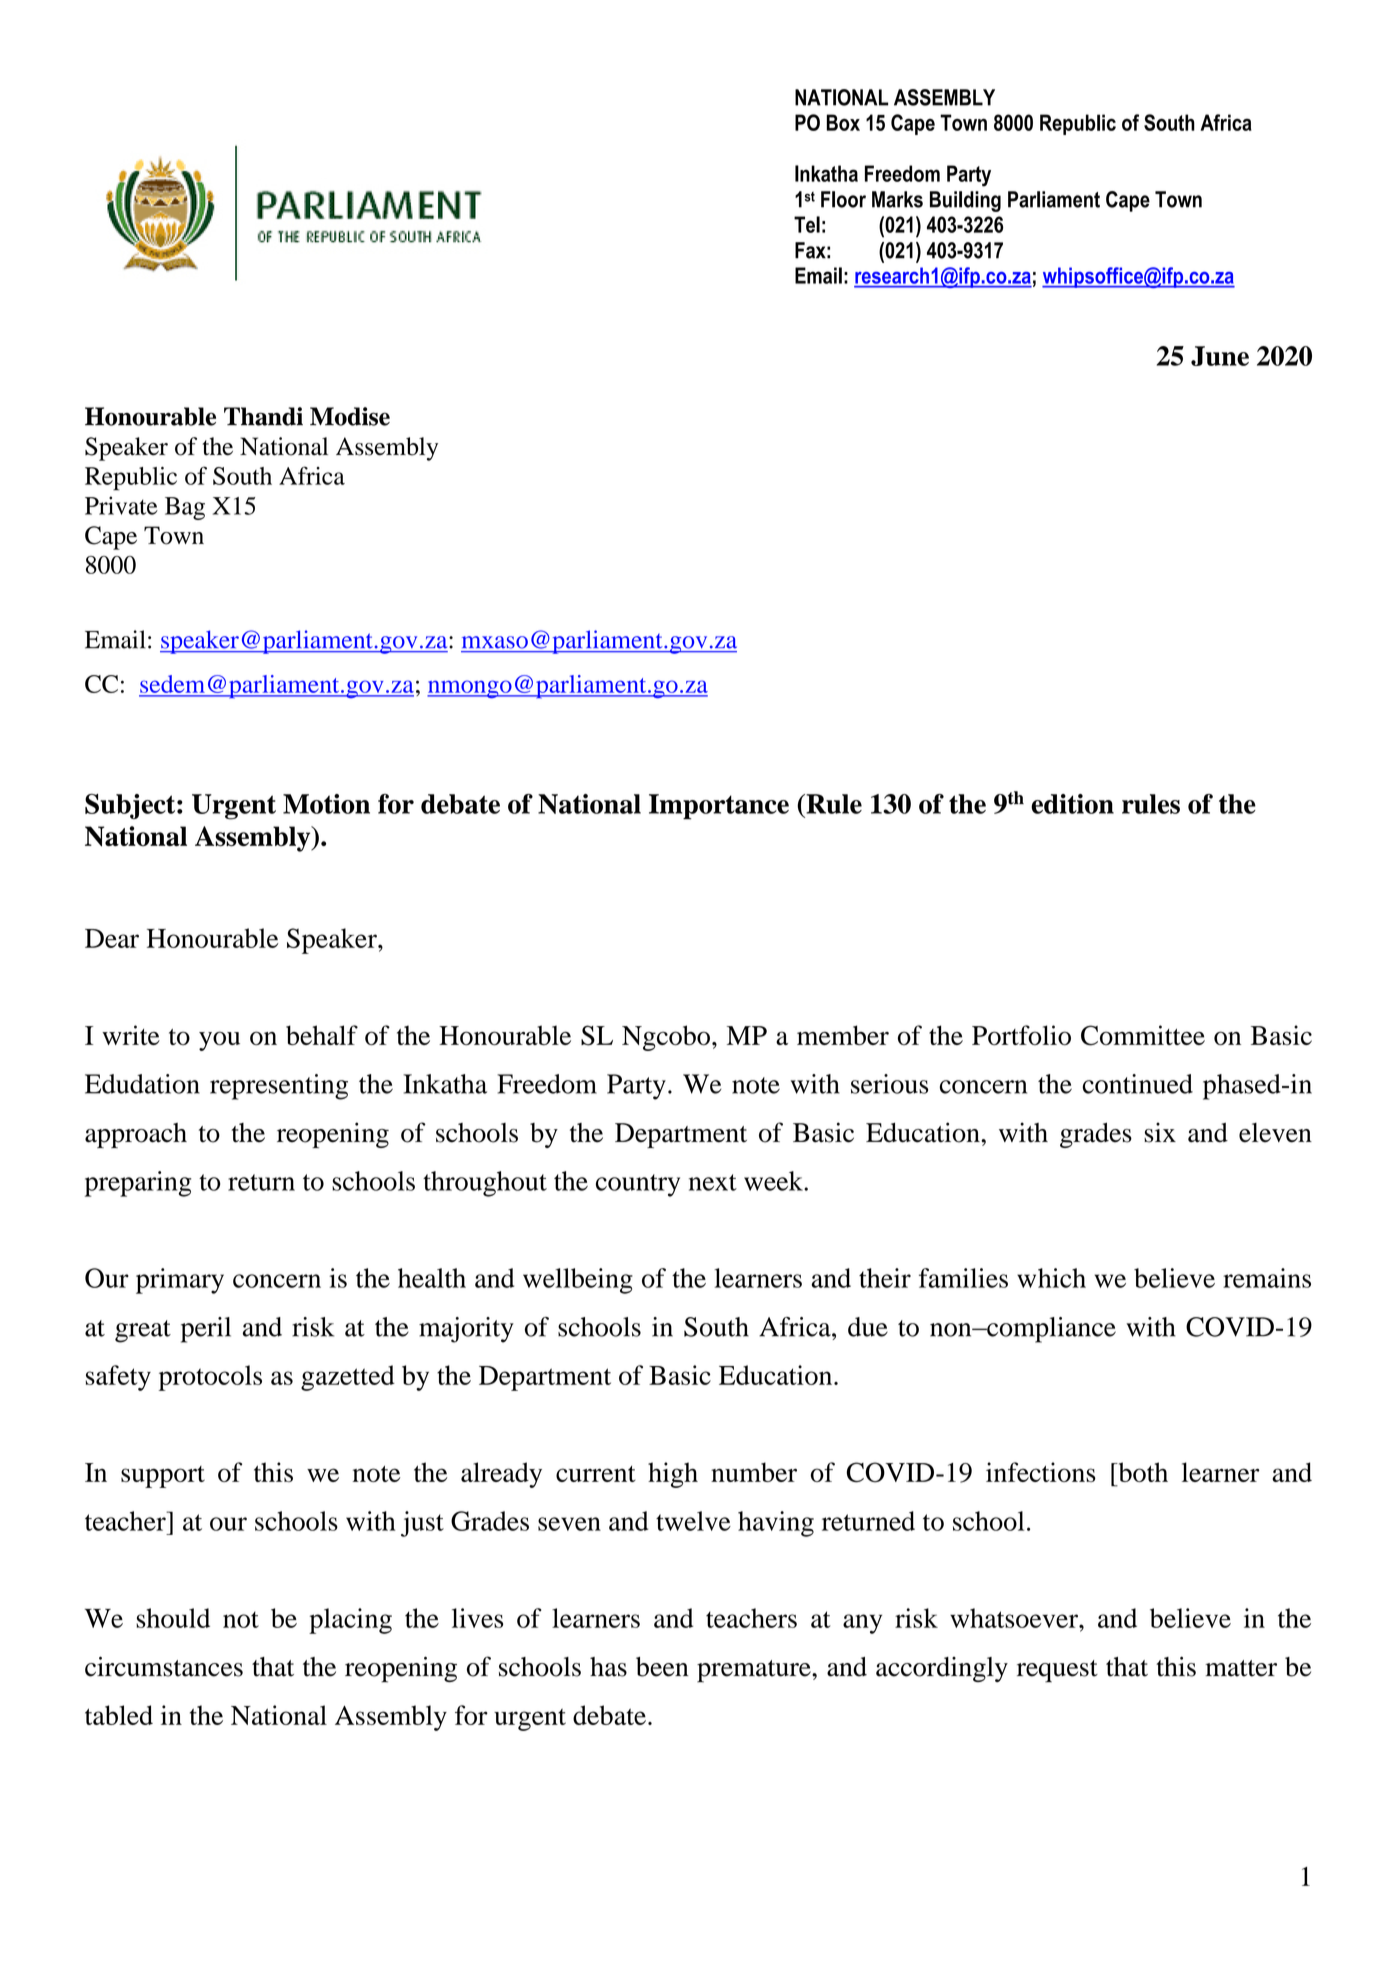 This image has width=1397, height=1975. Describe the element at coordinates (1137, 1084) in the image. I see `continued` at that location.
